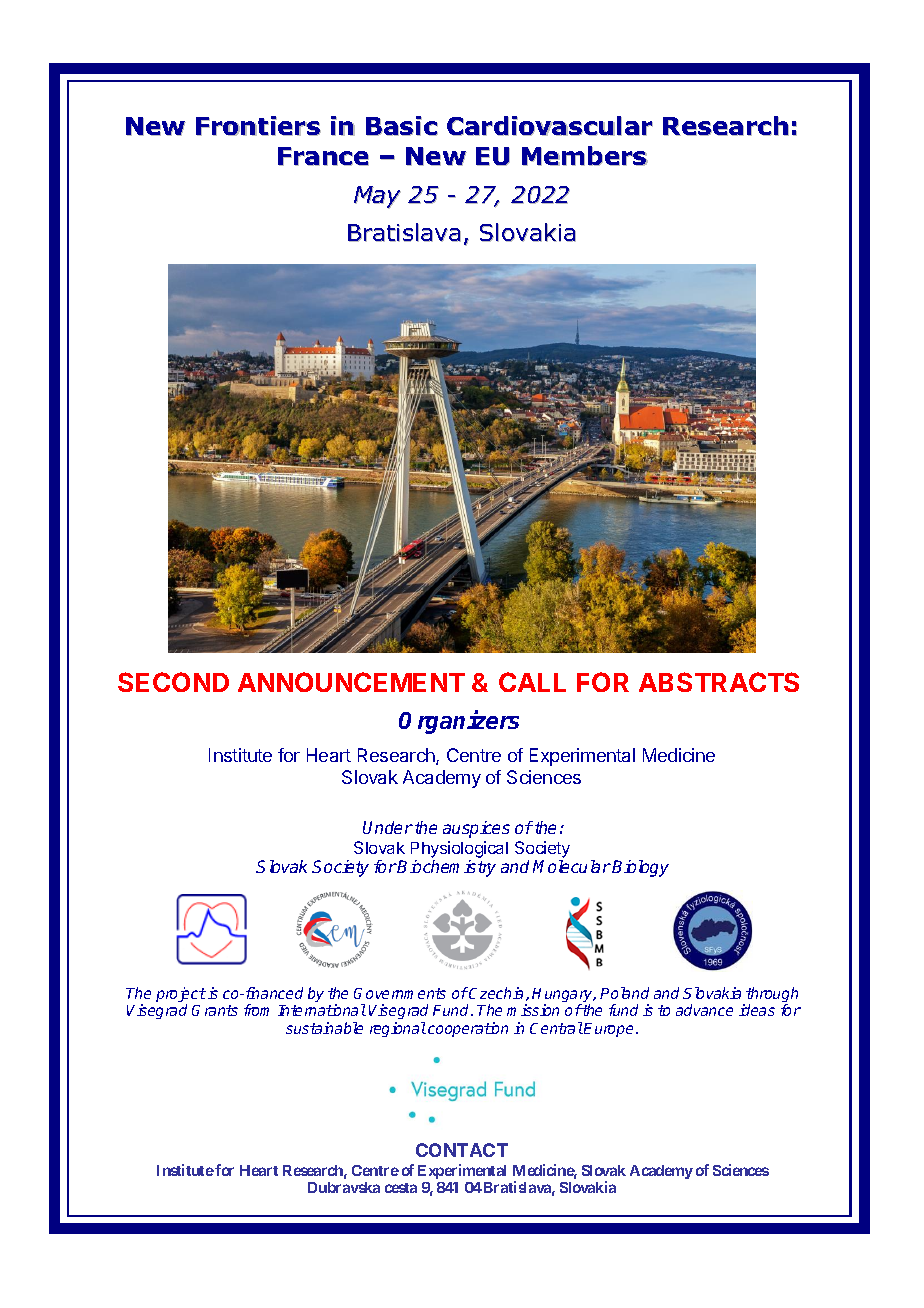  I want to click on Organizers, so click(459, 722).
